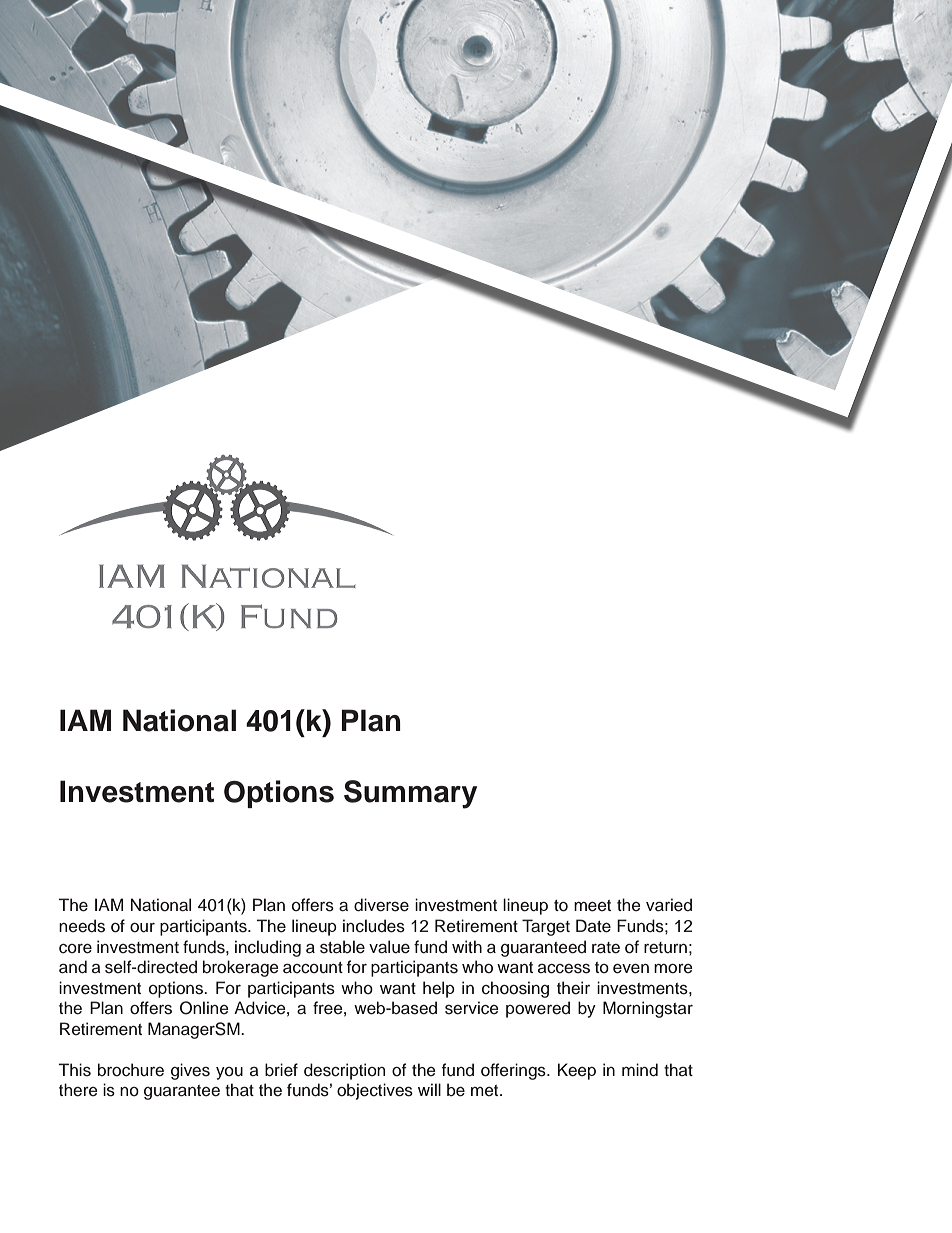 The width and height of the screenshot is (952, 1233). I want to click on our, so click(142, 928).
